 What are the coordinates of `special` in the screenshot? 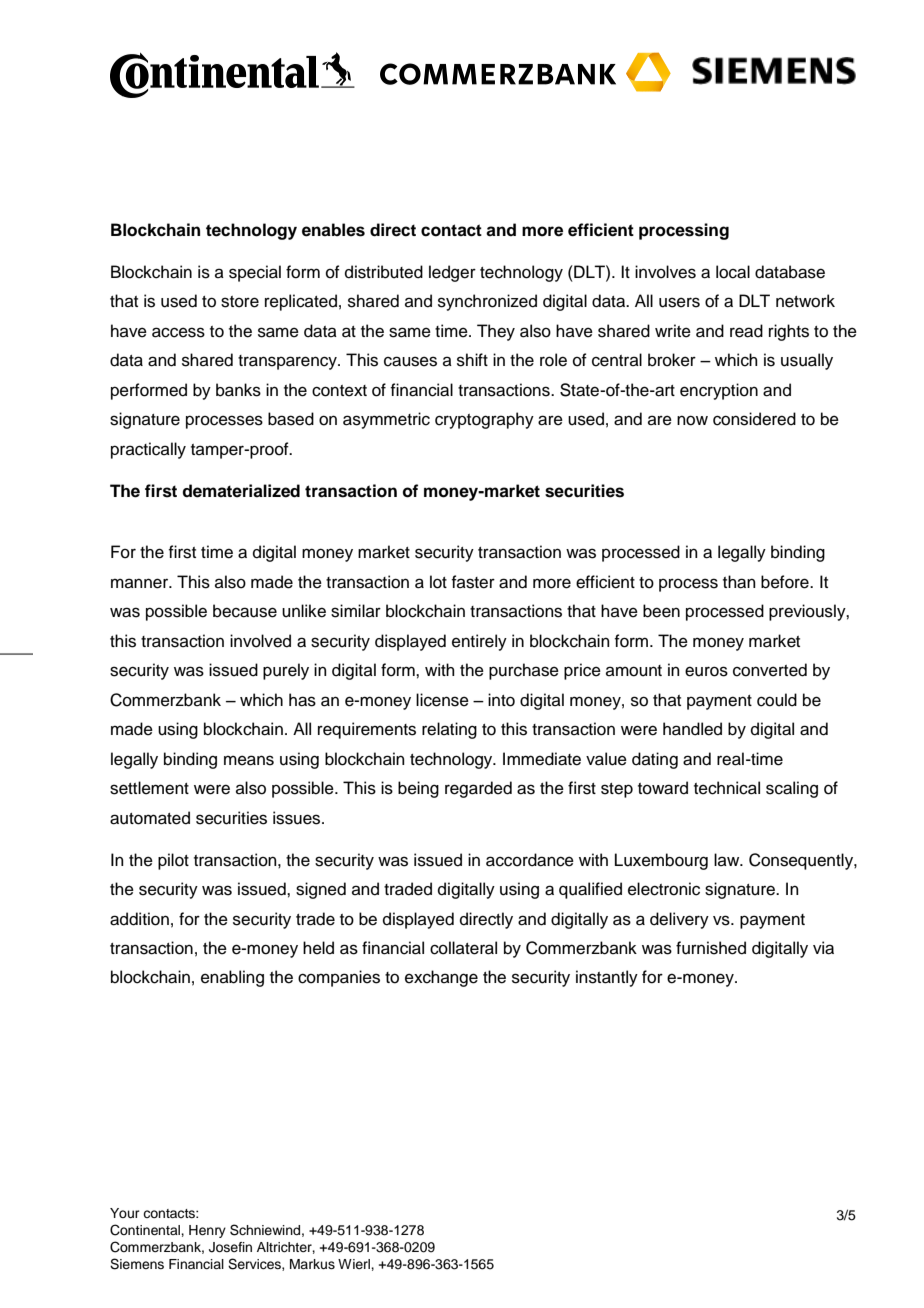 It's located at (255, 273).
